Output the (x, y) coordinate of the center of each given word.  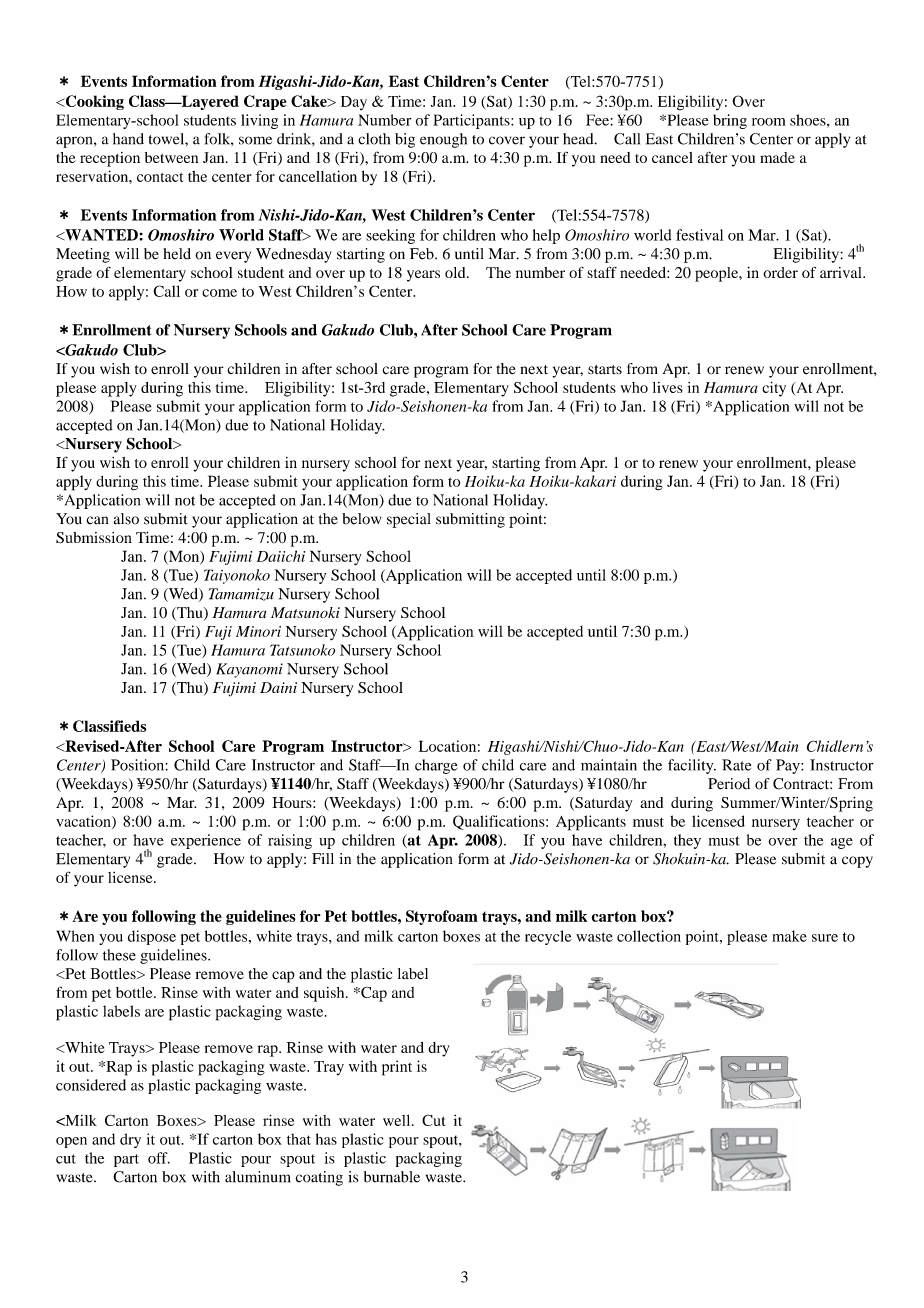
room (769, 122)
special (409, 520)
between (171, 157)
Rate (736, 765)
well (398, 1120)
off (159, 1158)
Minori (258, 631)
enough (443, 140)
